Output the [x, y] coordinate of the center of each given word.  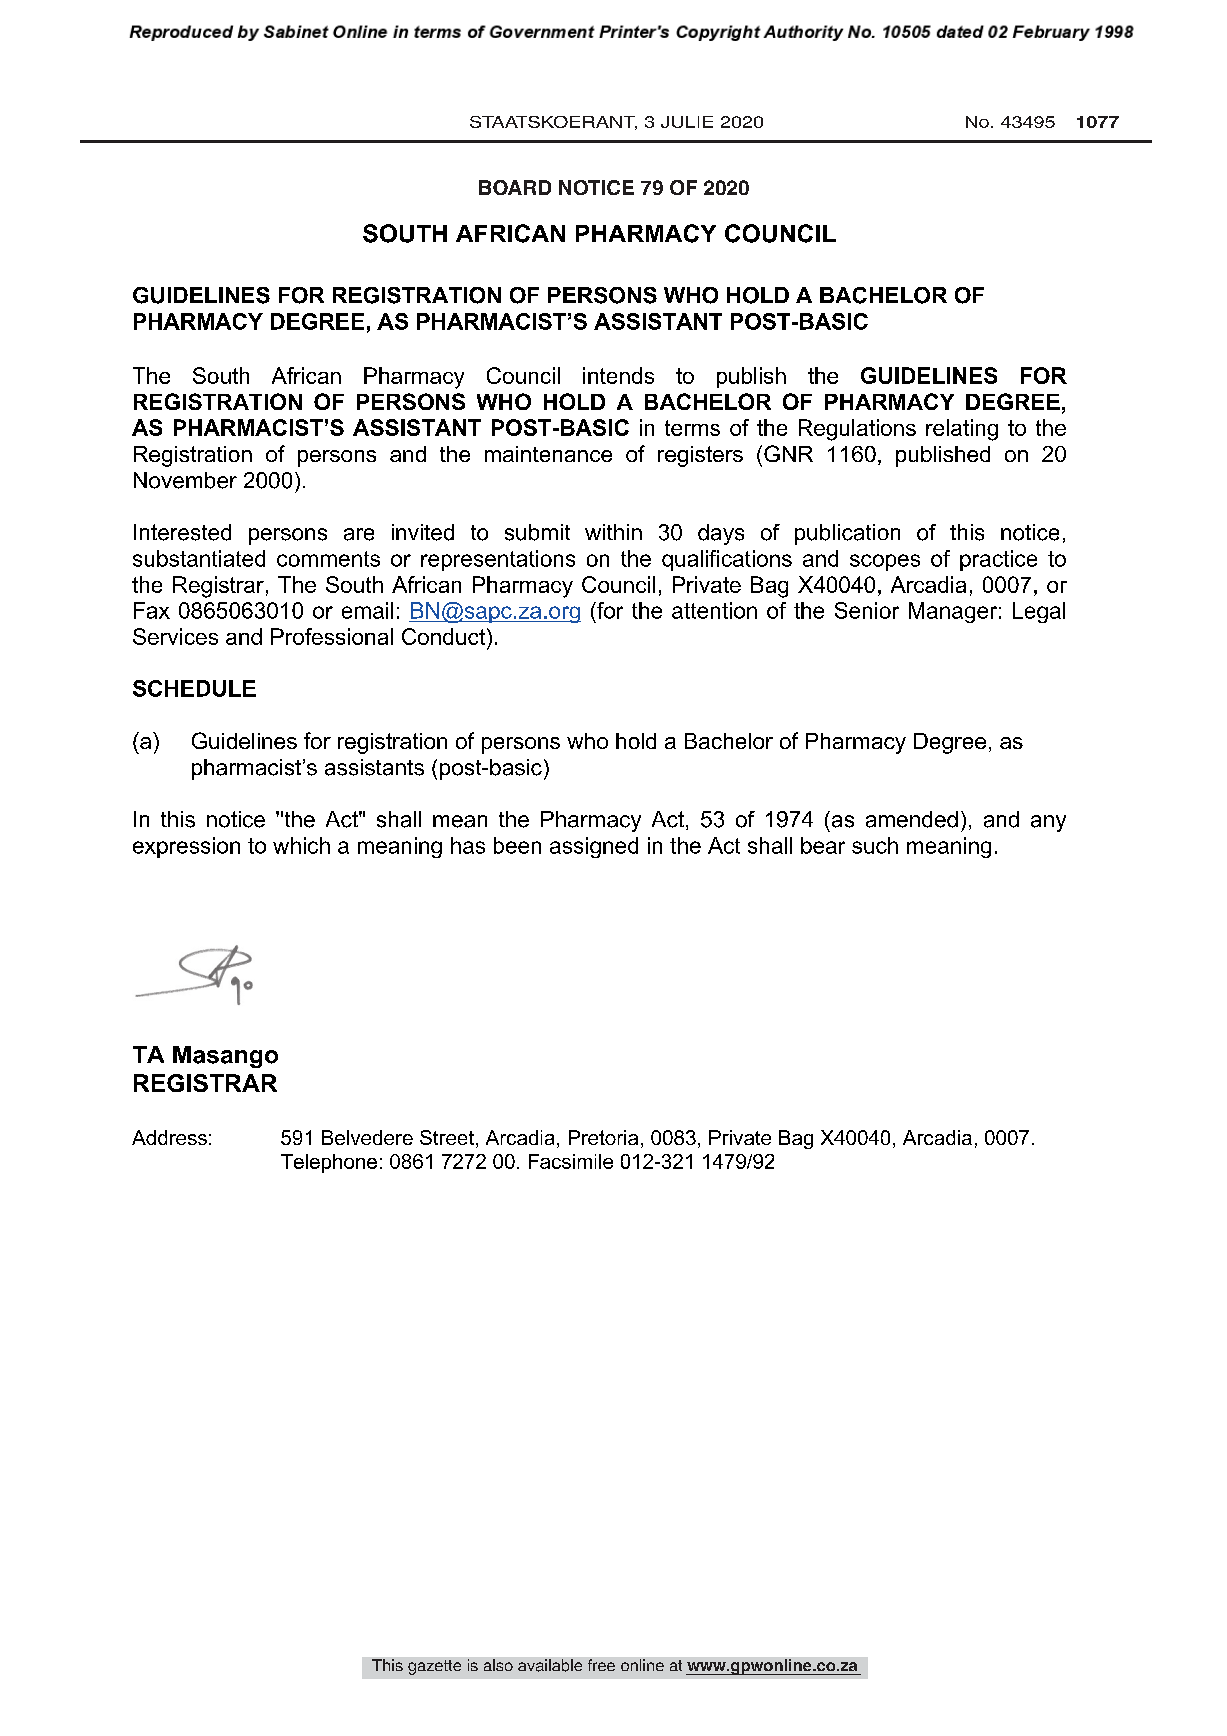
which [301, 845]
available [550, 1665]
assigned [594, 847]
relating [962, 430]
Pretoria [603, 1137]
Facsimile [571, 1161]
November [185, 480]
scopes [885, 562]
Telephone [329, 1163]
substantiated [199, 558]
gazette [434, 1667]
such [875, 845]
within [613, 532]
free [601, 1665]
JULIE [687, 122]
